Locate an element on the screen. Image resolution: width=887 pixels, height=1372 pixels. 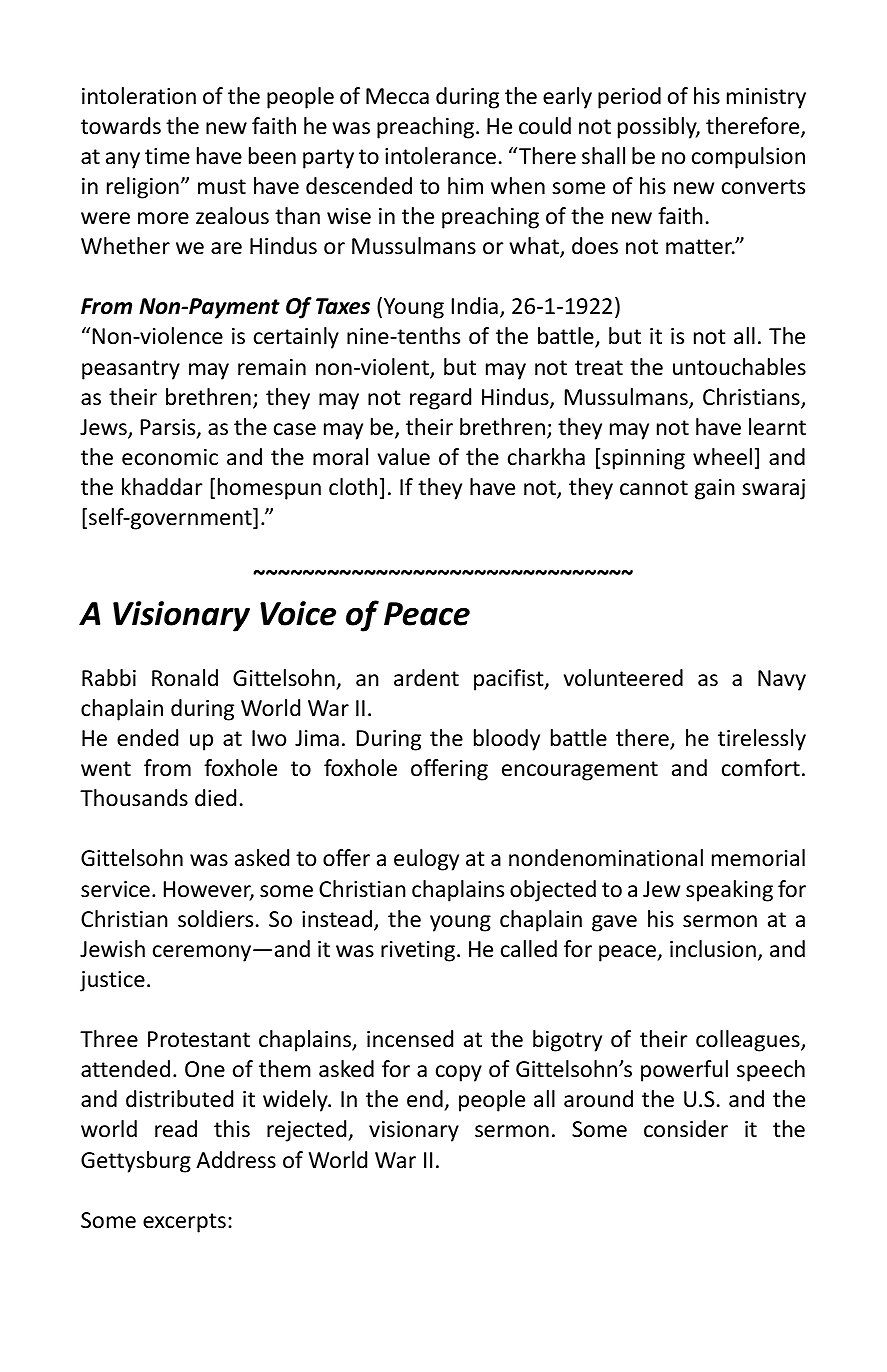
intolerance is located at coordinates (440, 156).
